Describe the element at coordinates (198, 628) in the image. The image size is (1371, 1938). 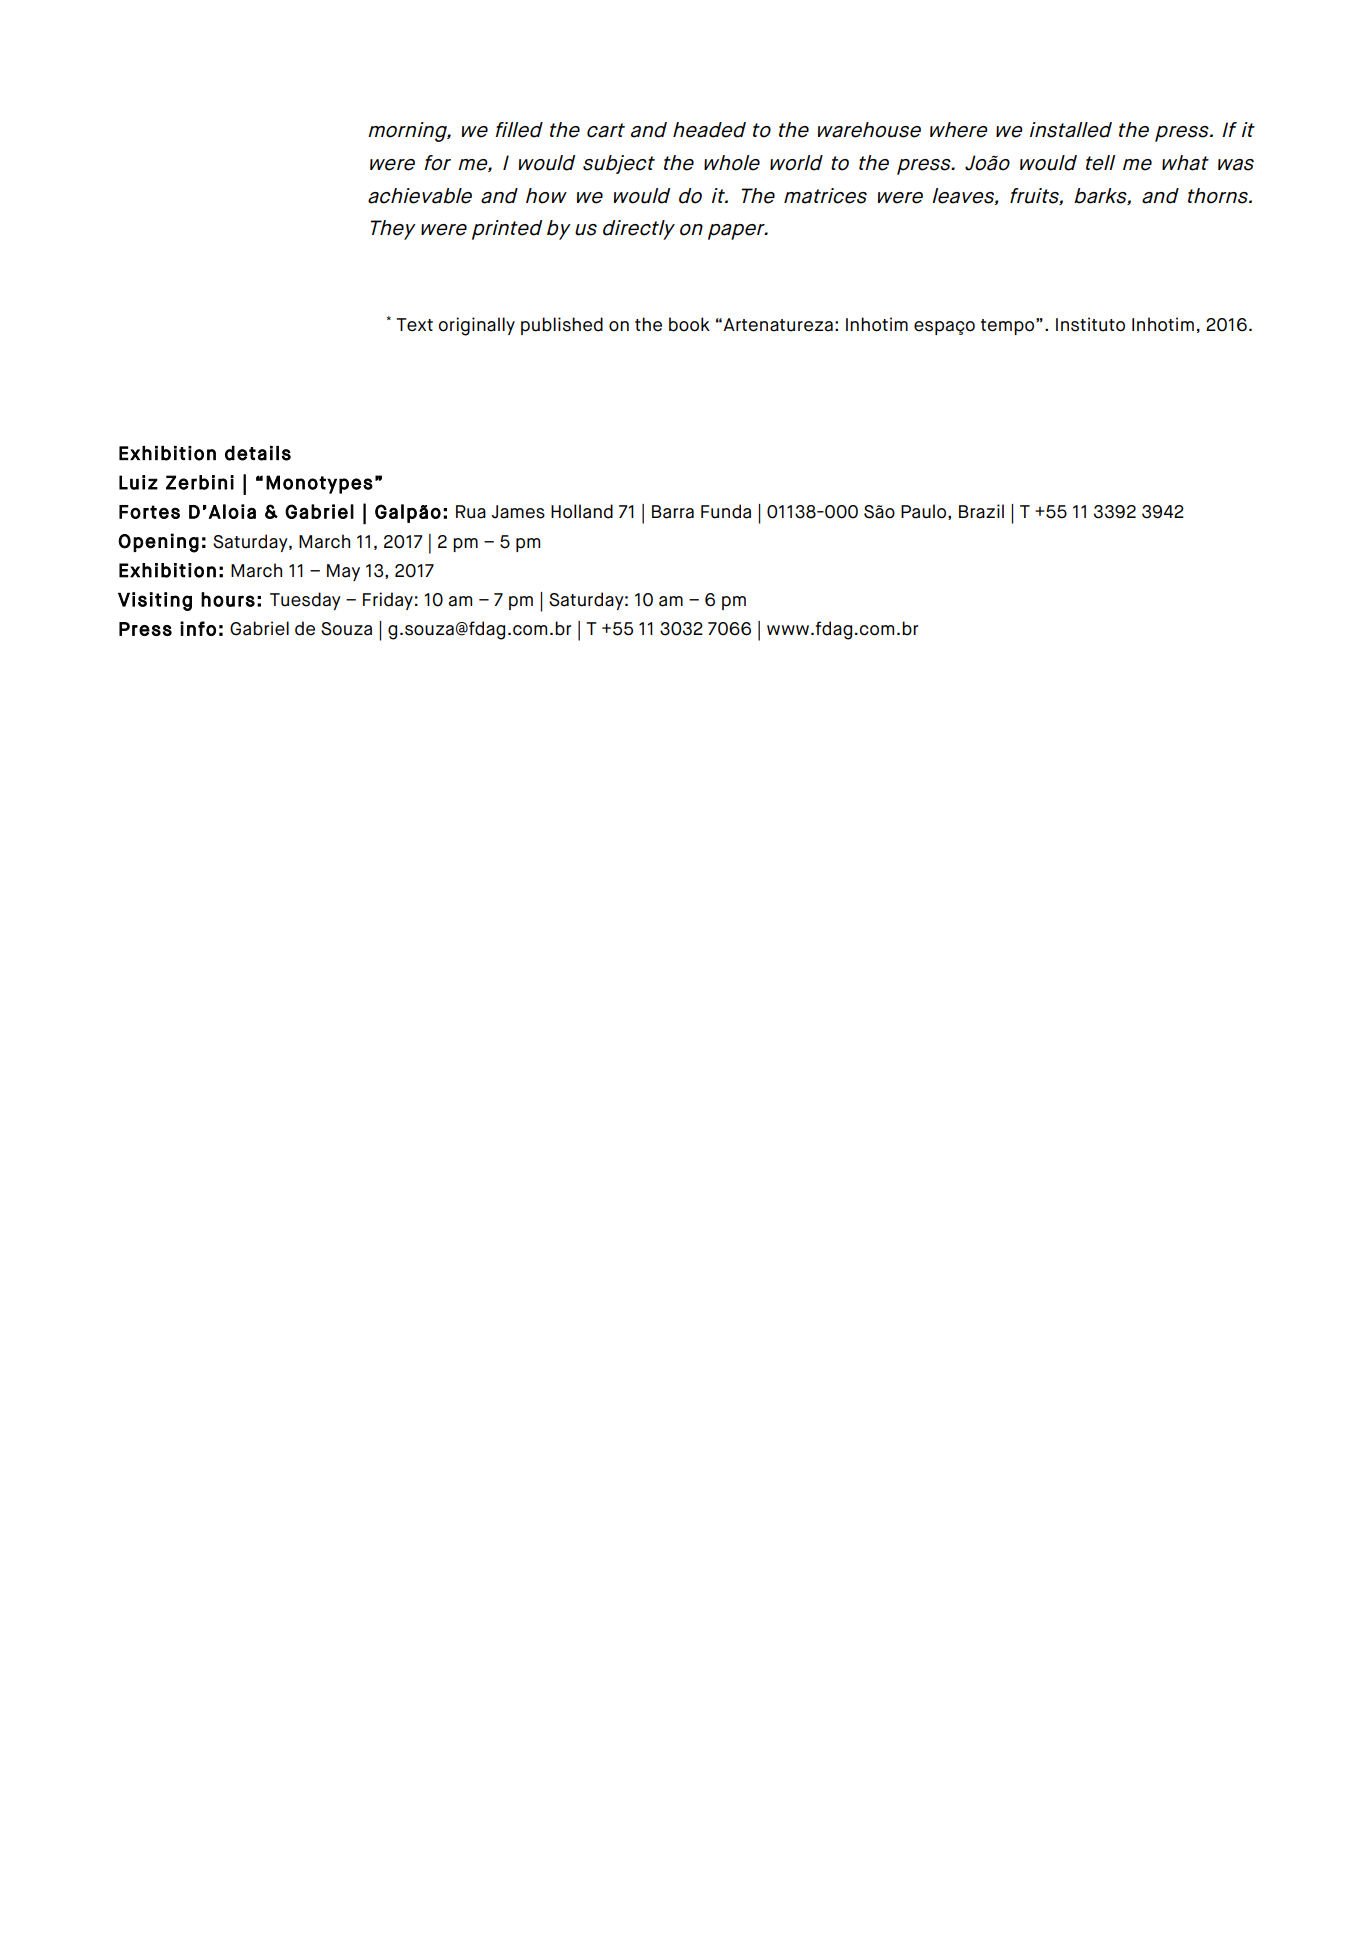
I see `info` at that location.
